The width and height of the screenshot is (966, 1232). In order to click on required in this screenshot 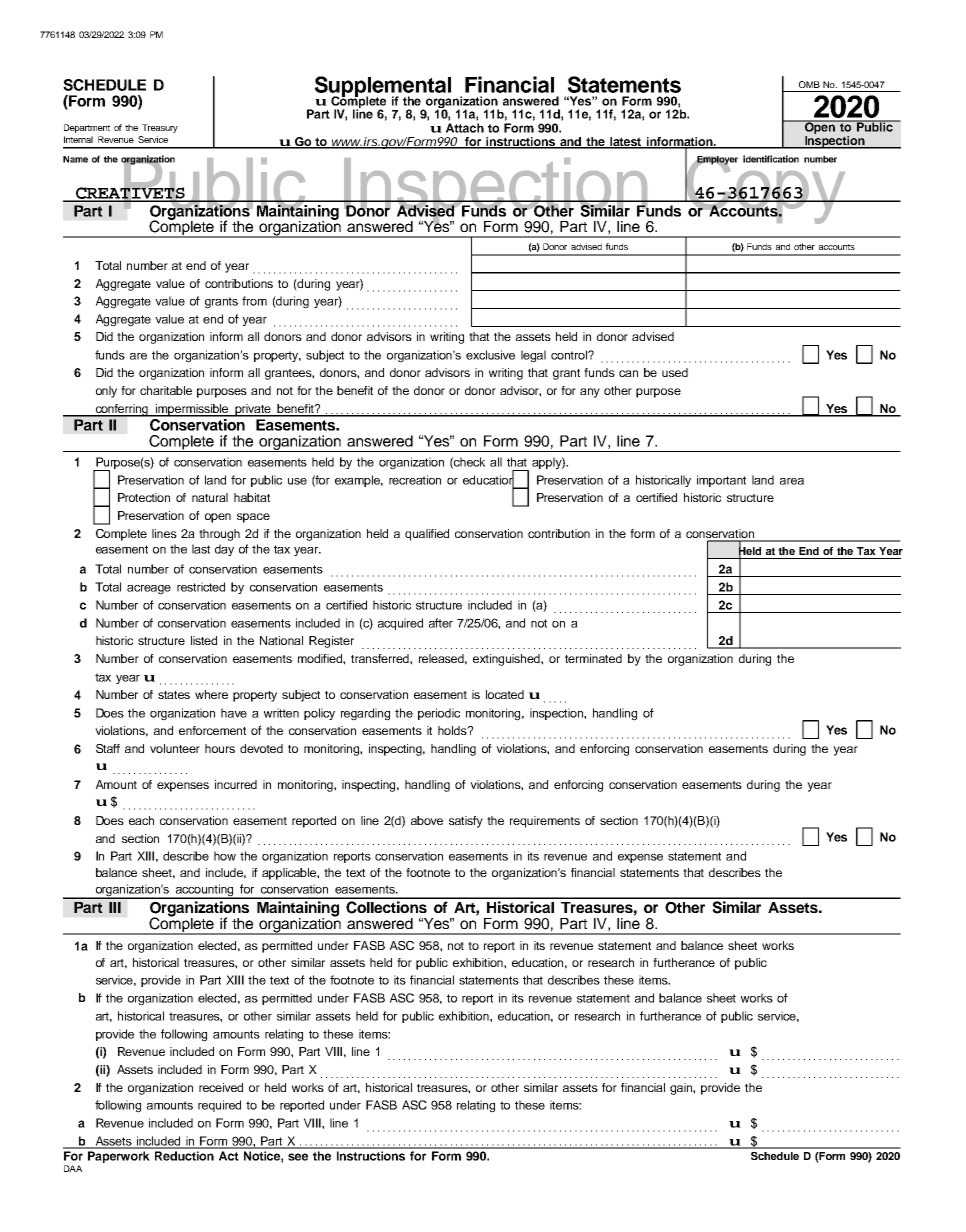, I will do `click(219, 1106)`.
